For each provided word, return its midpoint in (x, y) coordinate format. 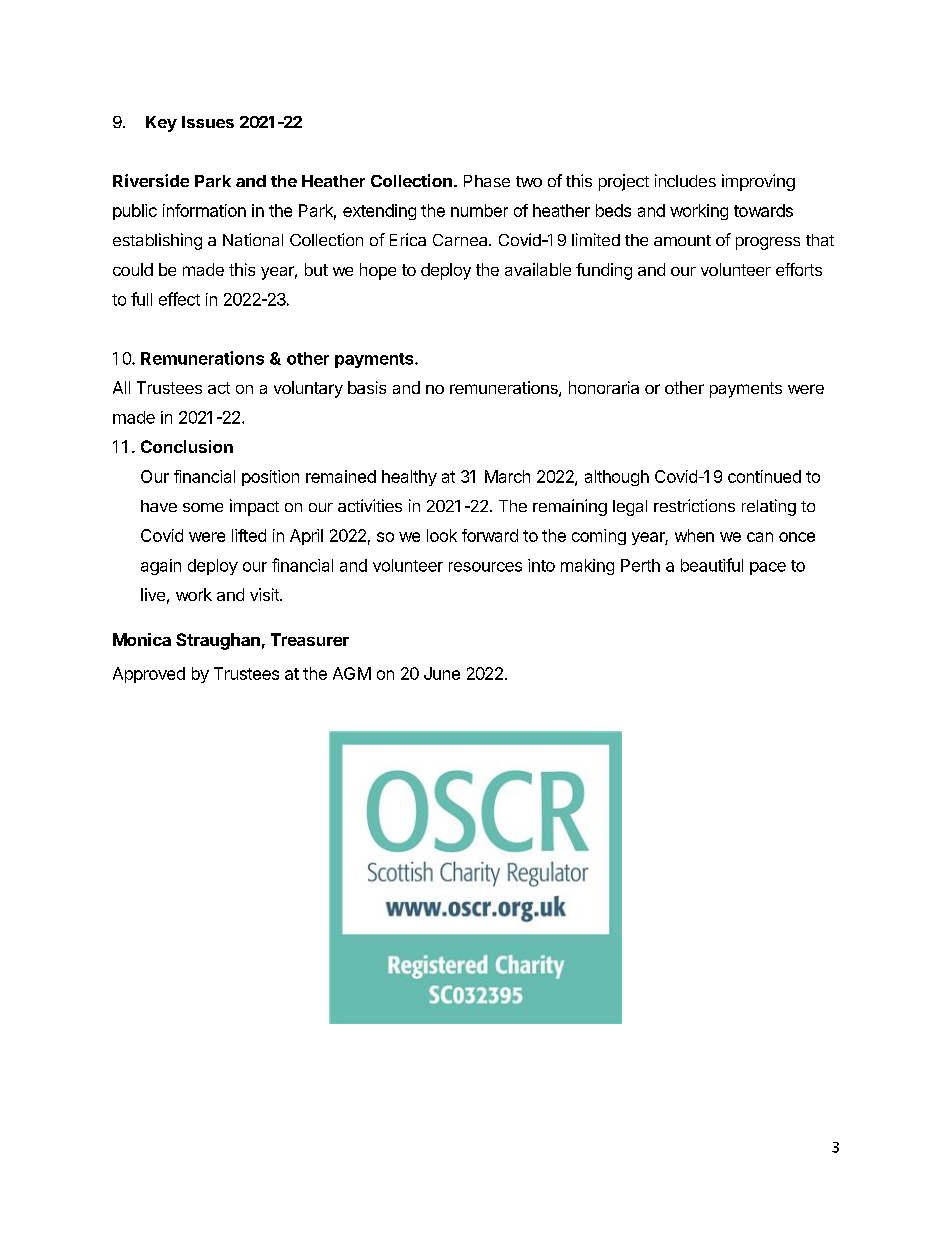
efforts (799, 269)
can (760, 537)
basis (367, 387)
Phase (487, 181)
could (133, 269)
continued (764, 476)
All (121, 387)
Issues (208, 122)
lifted (249, 535)
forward (490, 535)
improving (758, 182)
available (538, 269)
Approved (149, 675)
